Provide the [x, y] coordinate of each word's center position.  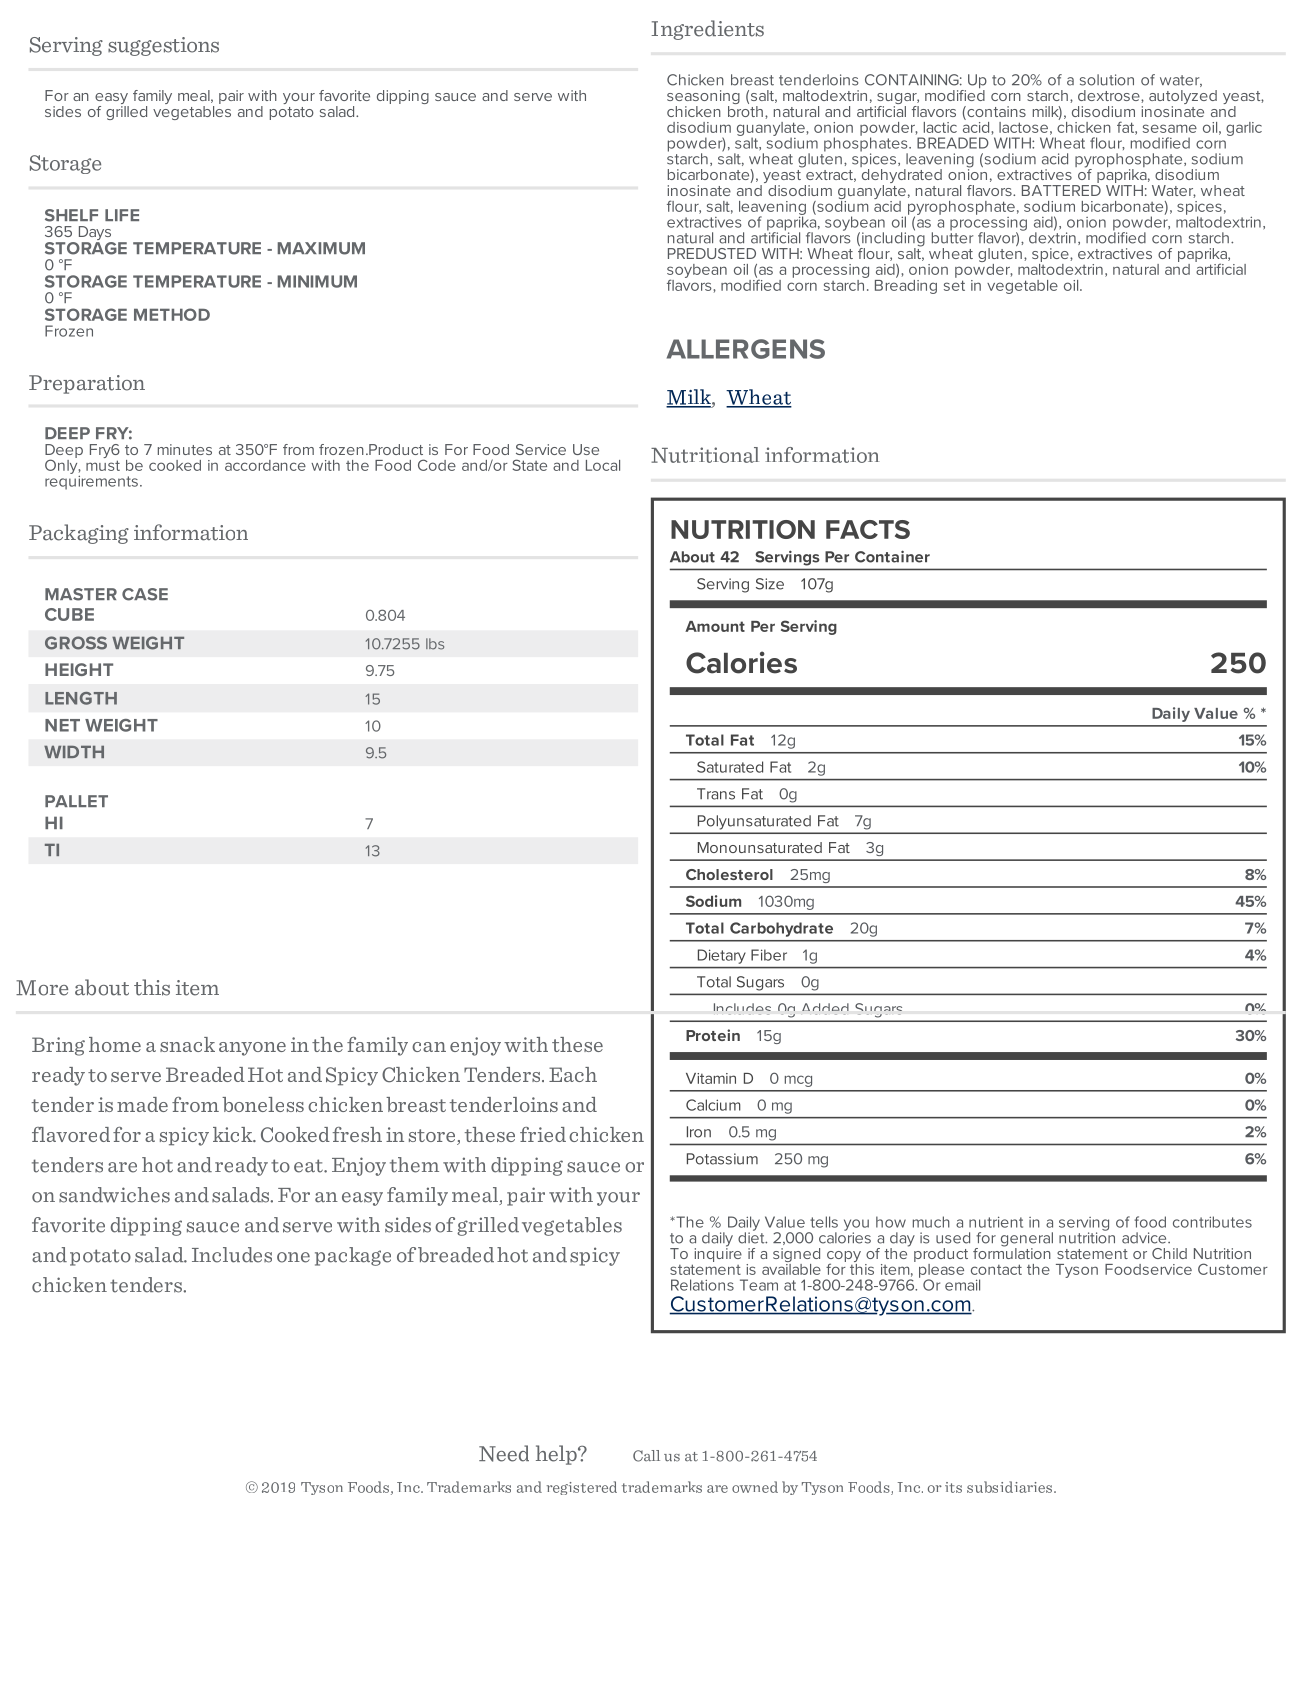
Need [504, 1453]
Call [646, 1456]
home [115, 1044]
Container [892, 556]
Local [603, 465]
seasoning [703, 98]
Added [825, 1009]
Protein [713, 1035]
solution [1107, 80]
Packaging [79, 534]
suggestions [163, 46]
